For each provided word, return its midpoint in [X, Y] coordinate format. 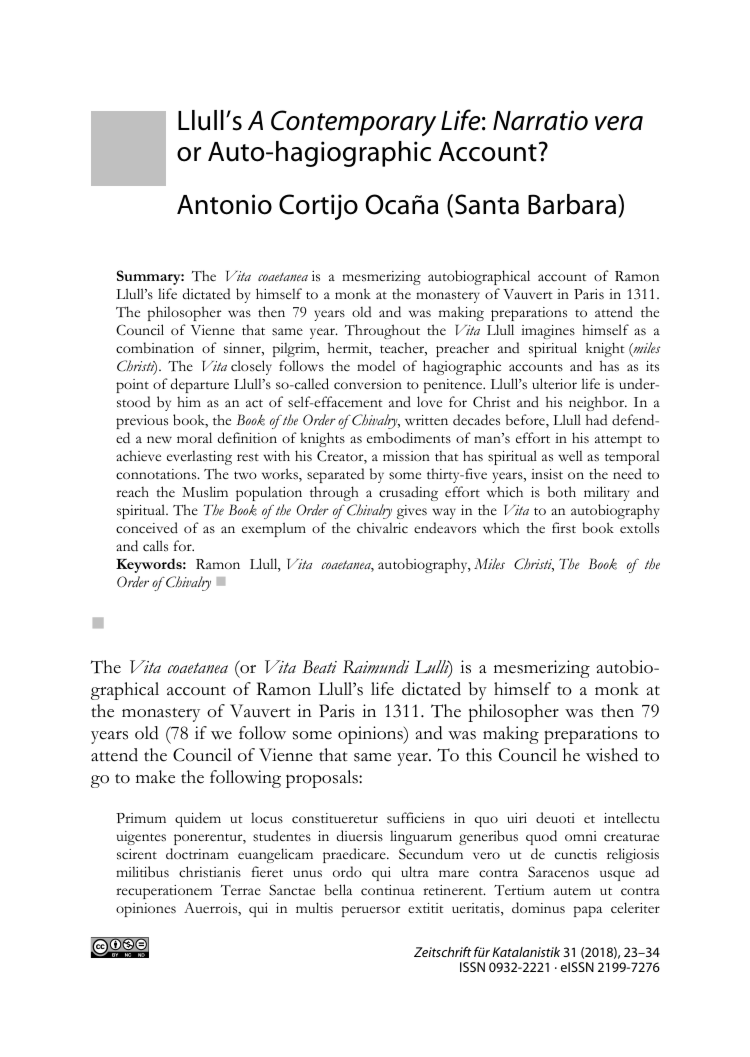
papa [588, 911]
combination [155, 348]
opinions [371, 735]
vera [619, 123]
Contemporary [353, 123]
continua [388, 890]
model [376, 365]
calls [155, 546]
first [564, 528]
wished [612, 755]
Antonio [224, 204]
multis [314, 908]
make [155, 777]
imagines [548, 332]
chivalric [382, 528]
